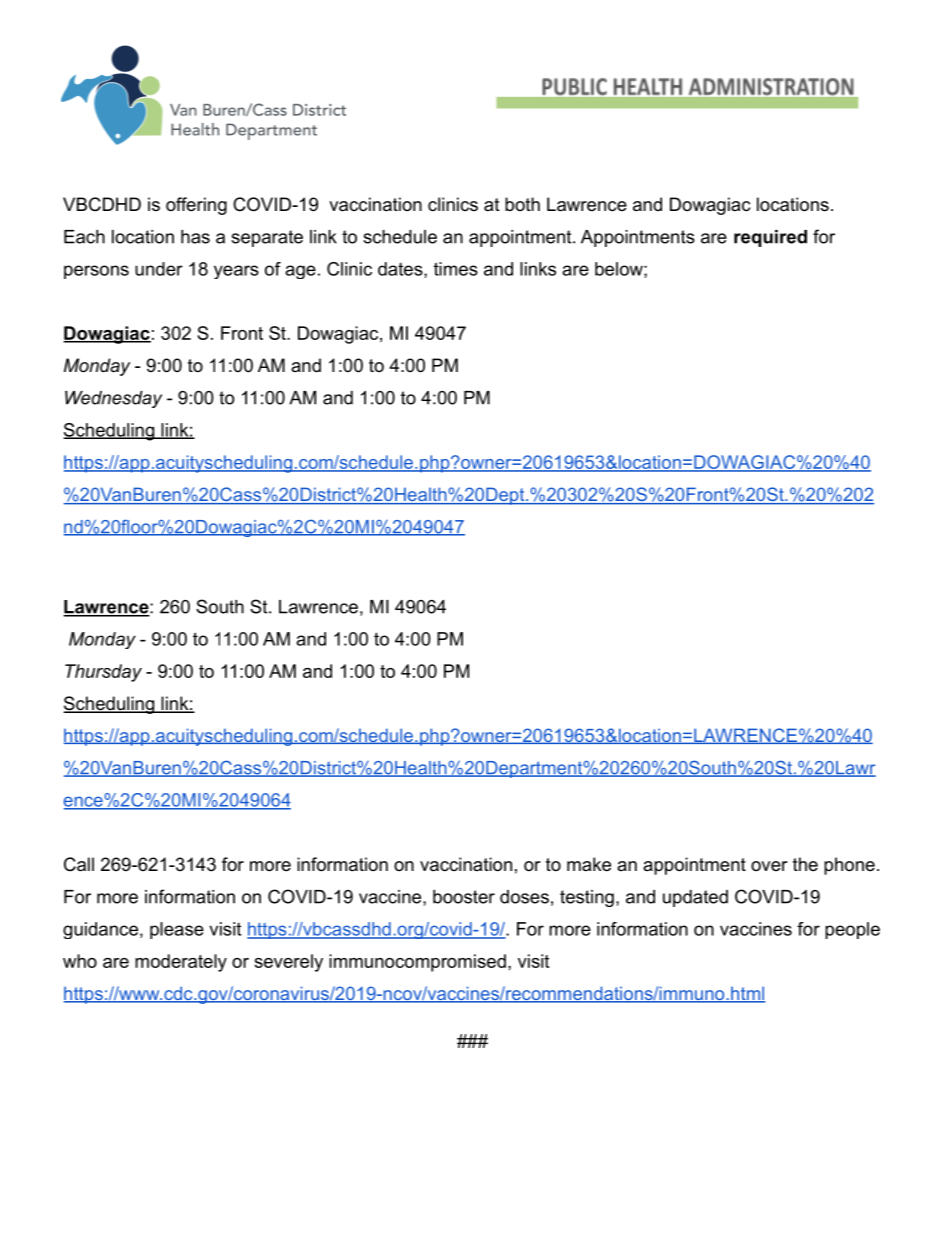 The height and width of the image is (1233, 952). I want to click on both, so click(522, 204).
